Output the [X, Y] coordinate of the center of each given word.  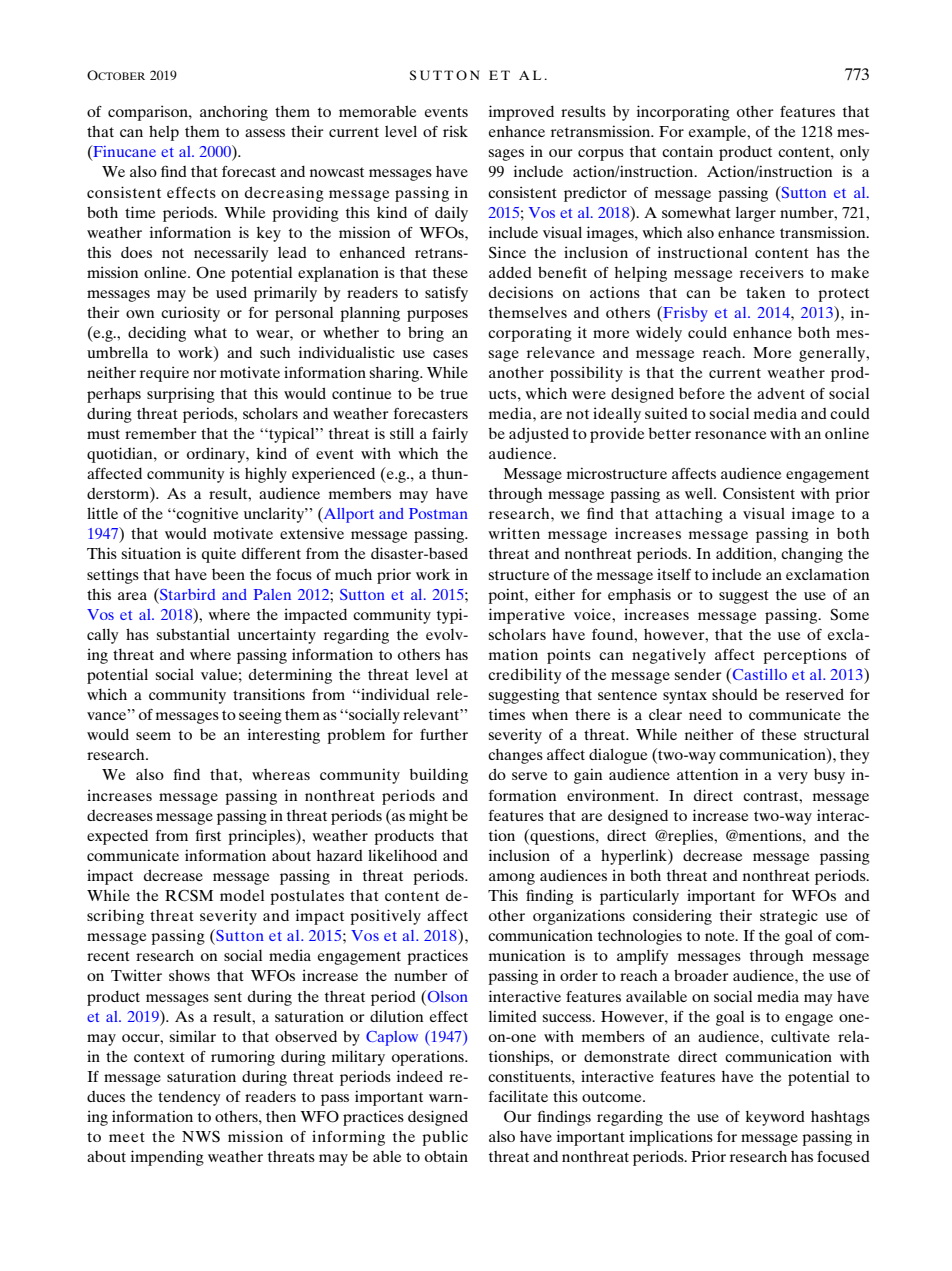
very [793, 778]
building [439, 776]
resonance [730, 435]
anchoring [234, 113]
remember [161, 433]
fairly [450, 435]
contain [687, 151]
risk [455, 131]
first [208, 835]
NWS [201, 1137]
